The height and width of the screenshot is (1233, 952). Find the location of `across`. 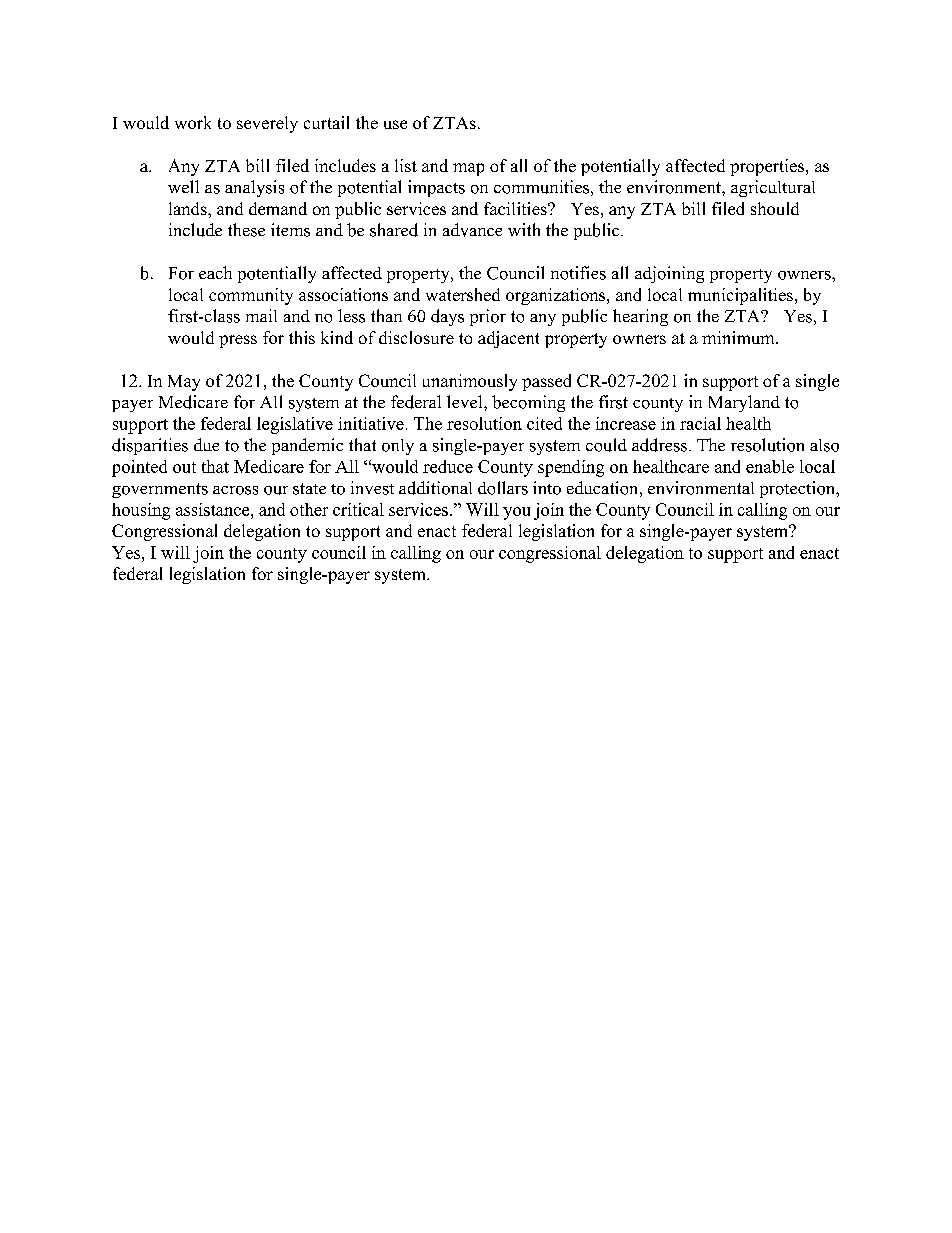

across is located at coordinates (235, 490).
